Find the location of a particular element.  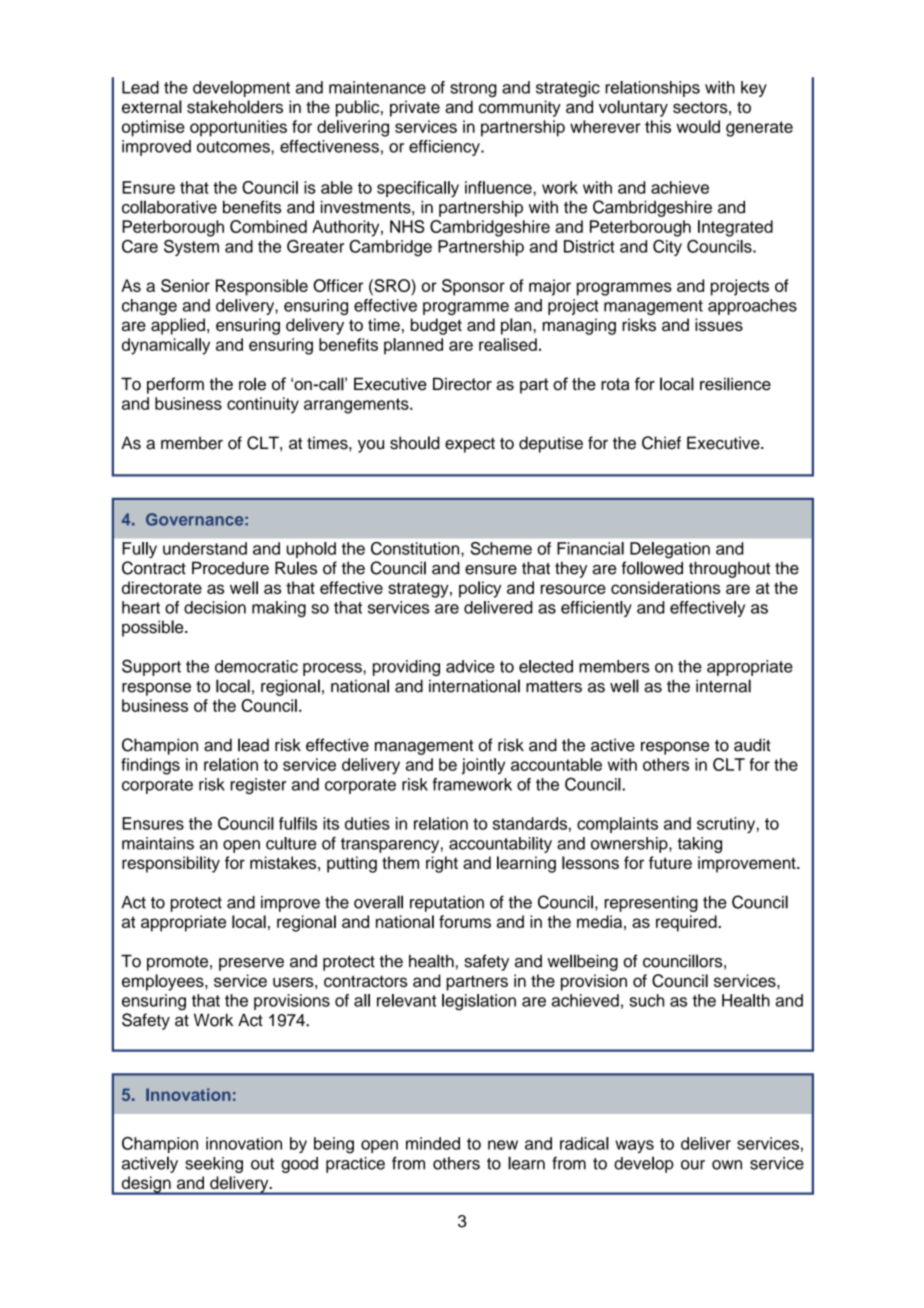

seeking is located at coordinates (214, 1165).
